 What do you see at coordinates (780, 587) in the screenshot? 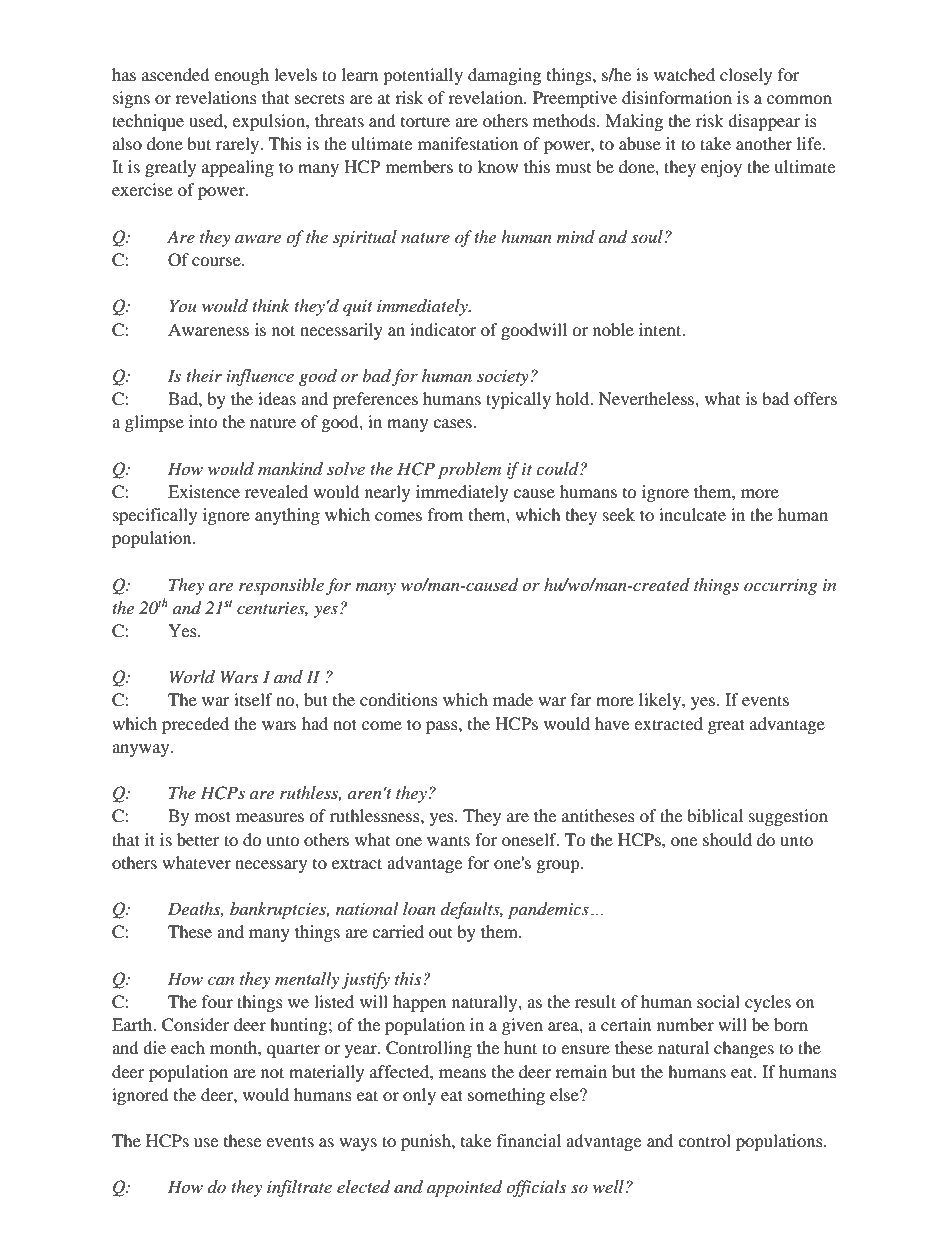
I see `occurring` at bounding box center [780, 587].
